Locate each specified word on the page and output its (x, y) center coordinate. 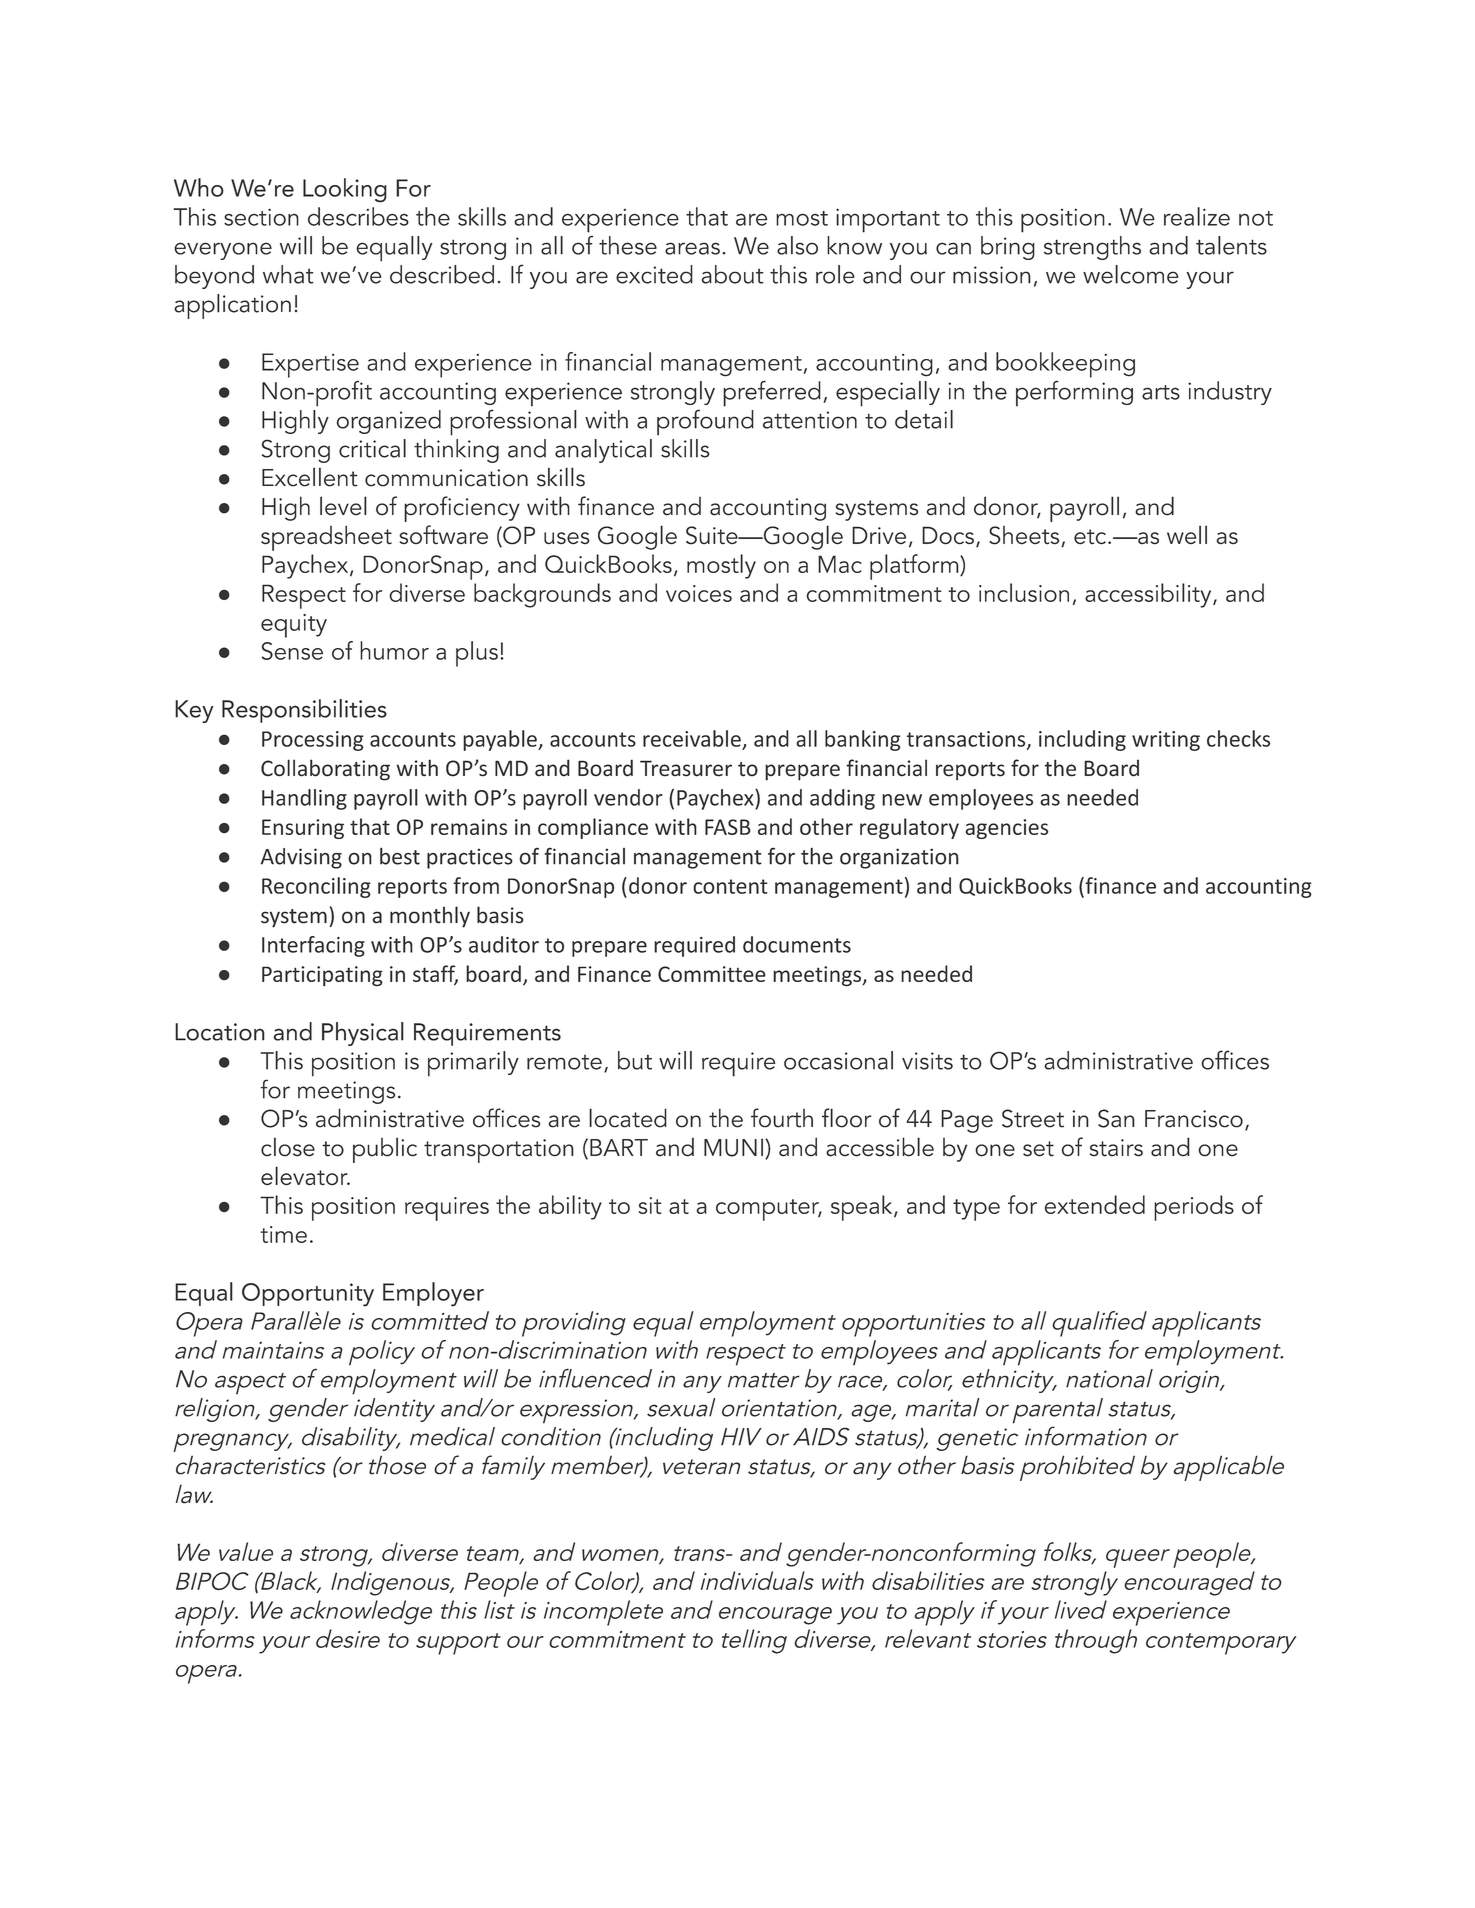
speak (863, 1208)
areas (692, 248)
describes (358, 216)
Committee (712, 974)
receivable (692, 738)
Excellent (310, 477)
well (1187, 535)
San (1116, 1118)
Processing (313, 741)
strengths (1092, 248)
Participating (322, 976)
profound (705, 422)
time (284, 1234)
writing (1166, 741)
